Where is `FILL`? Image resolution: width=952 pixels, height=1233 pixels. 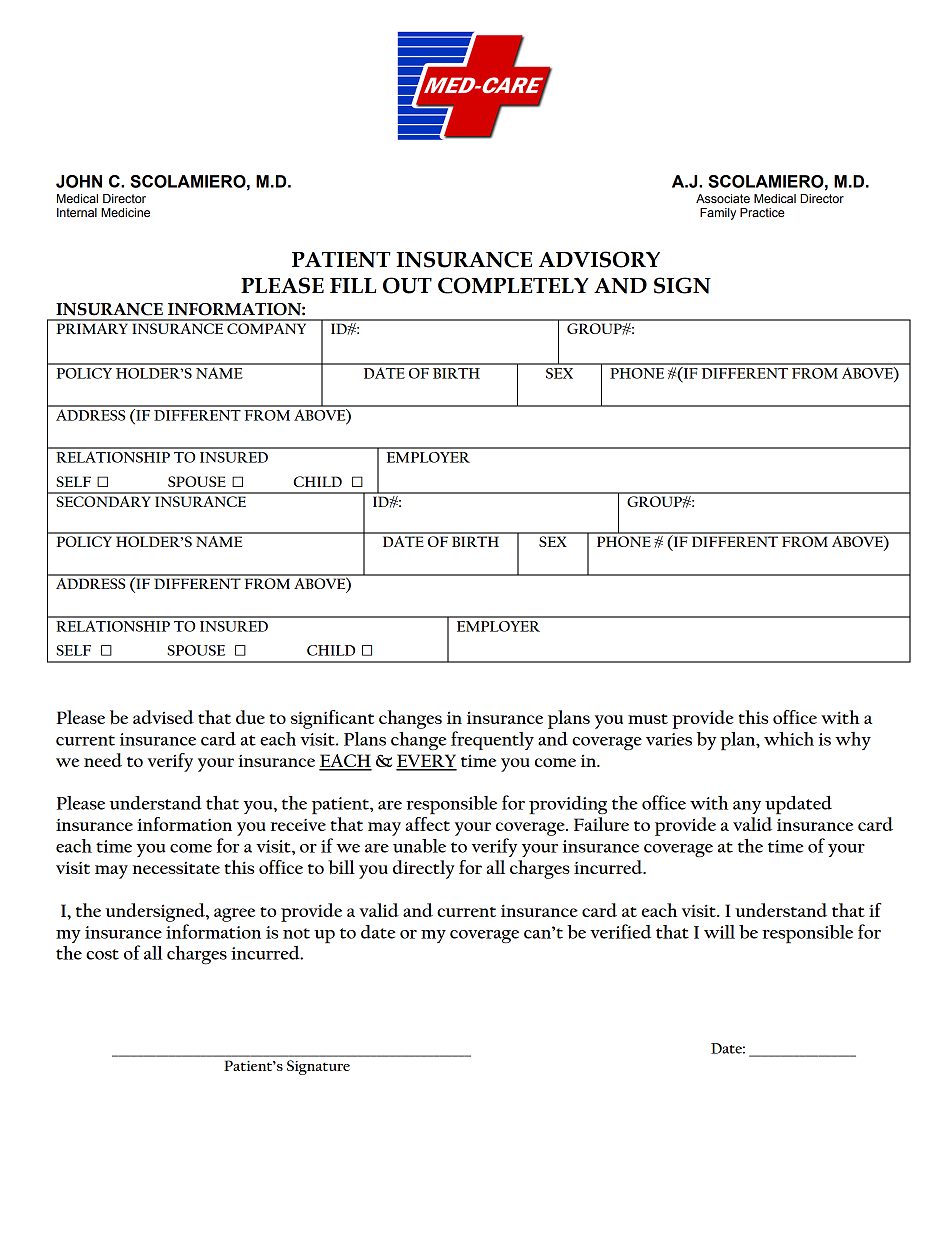
FILL is located at coordinates (353, 285).
